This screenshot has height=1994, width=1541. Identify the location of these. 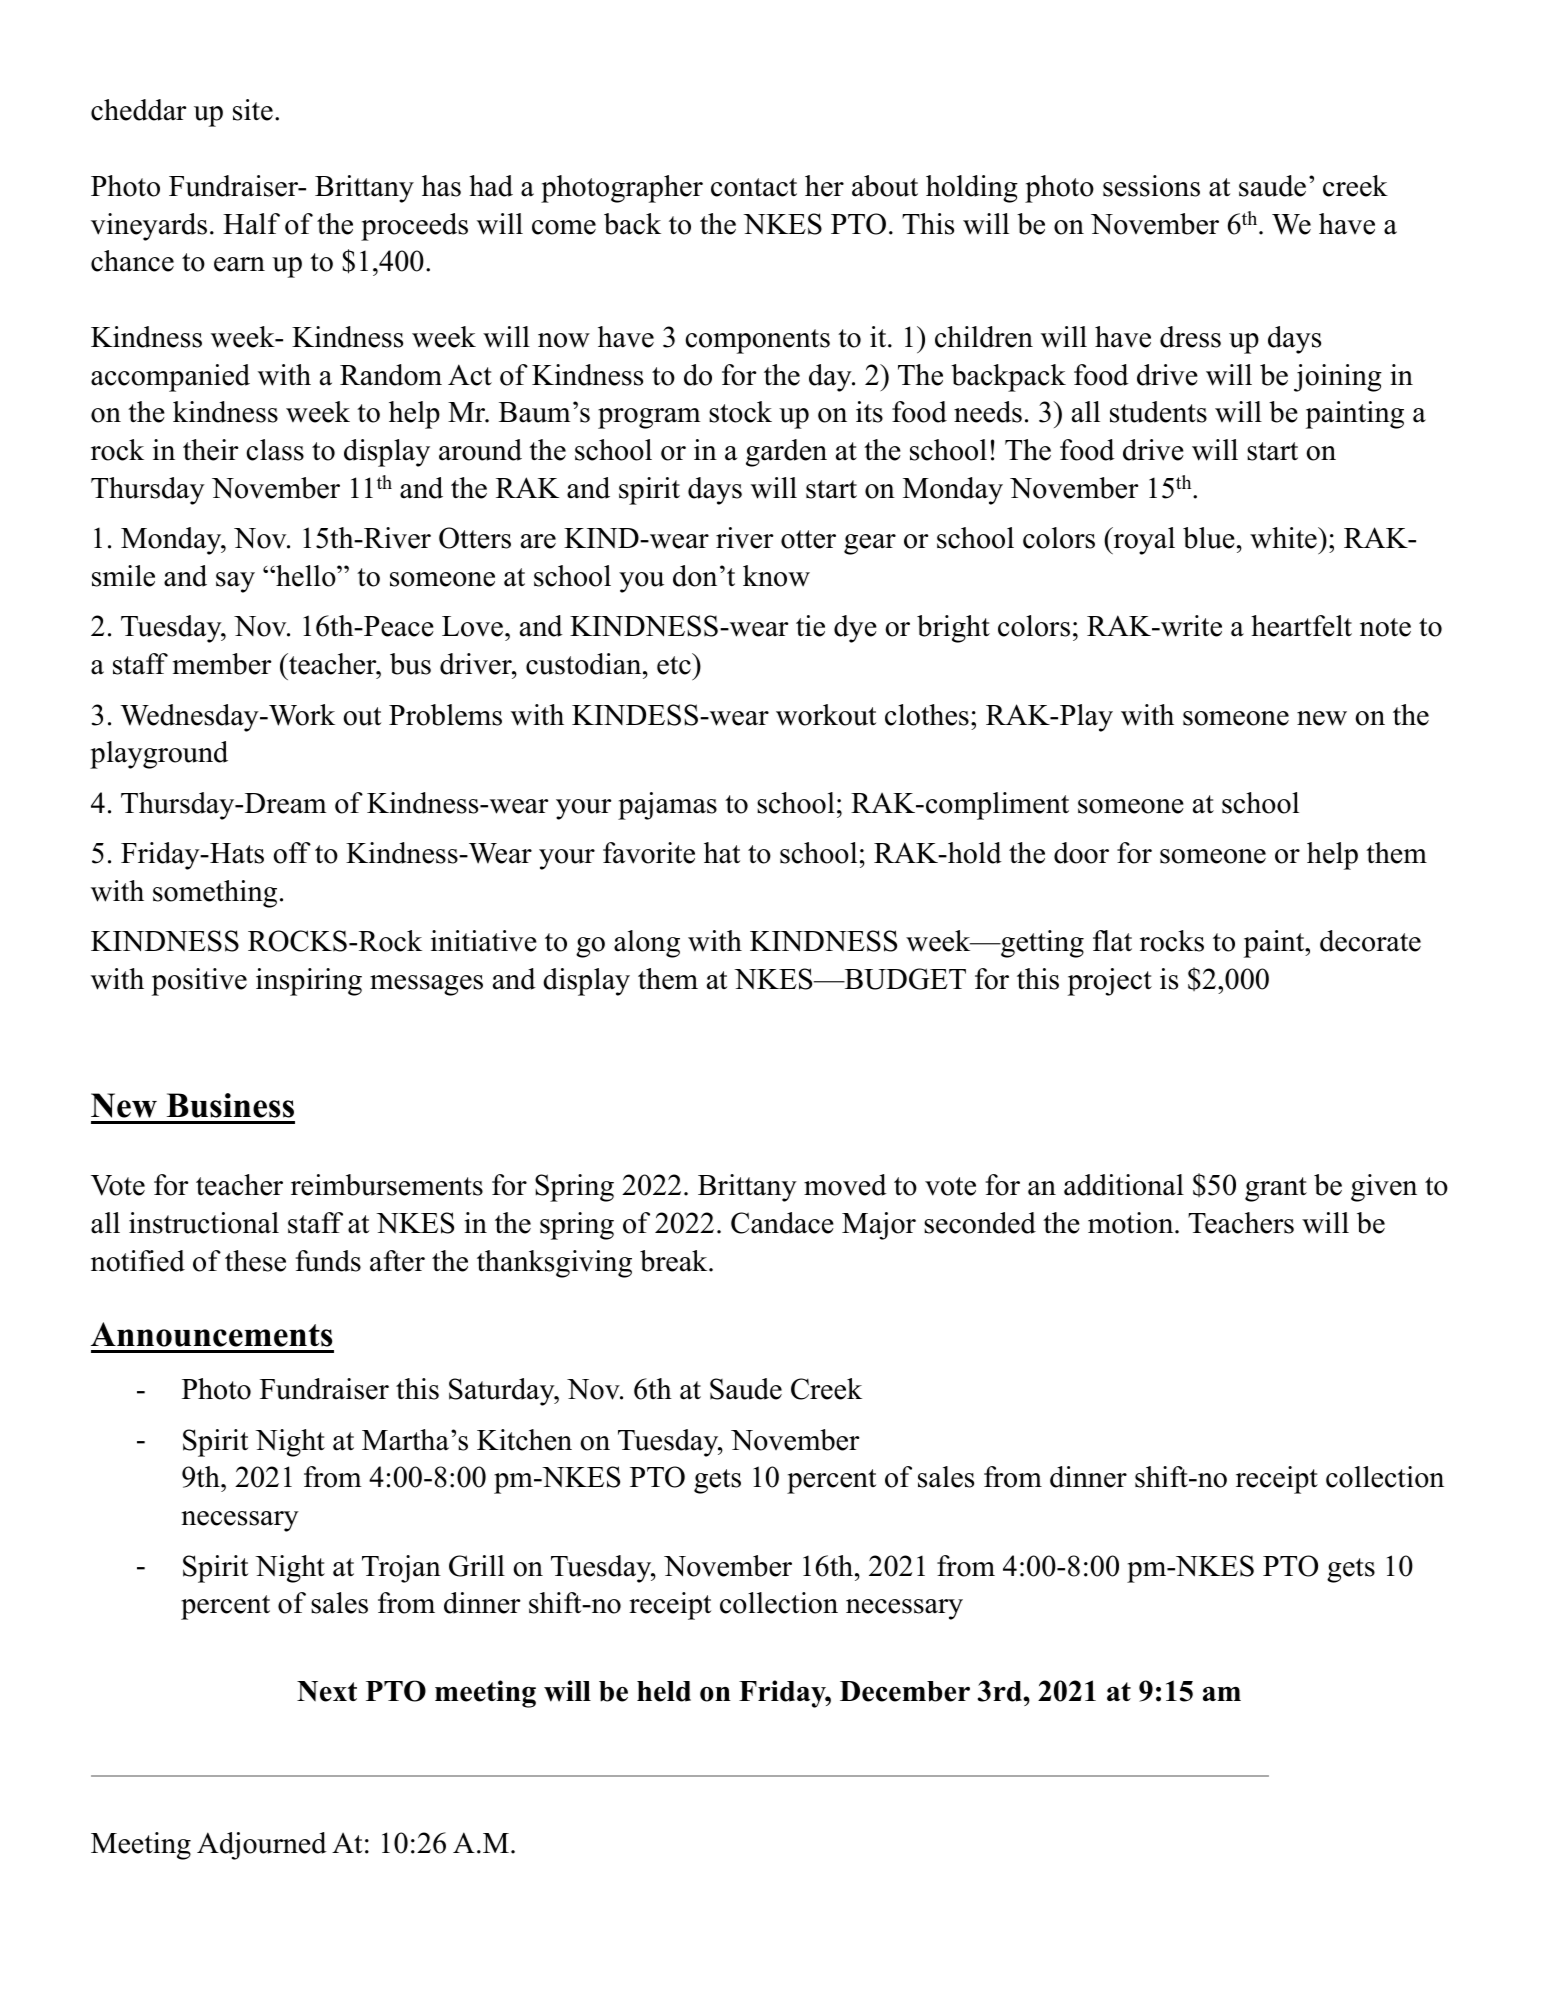
(255, 1261).
